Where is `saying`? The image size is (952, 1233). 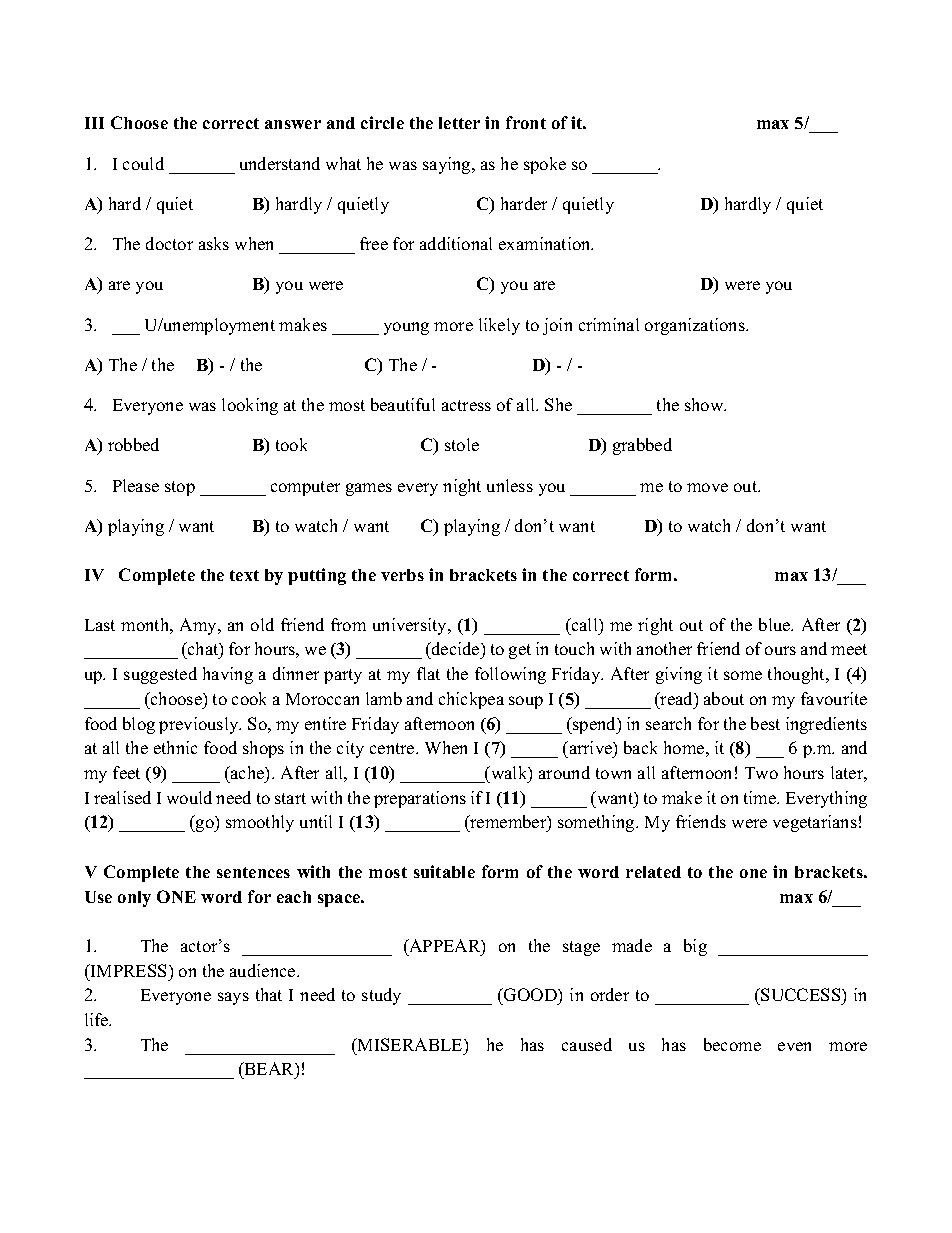
saying is located at coordinates (448, 165).
